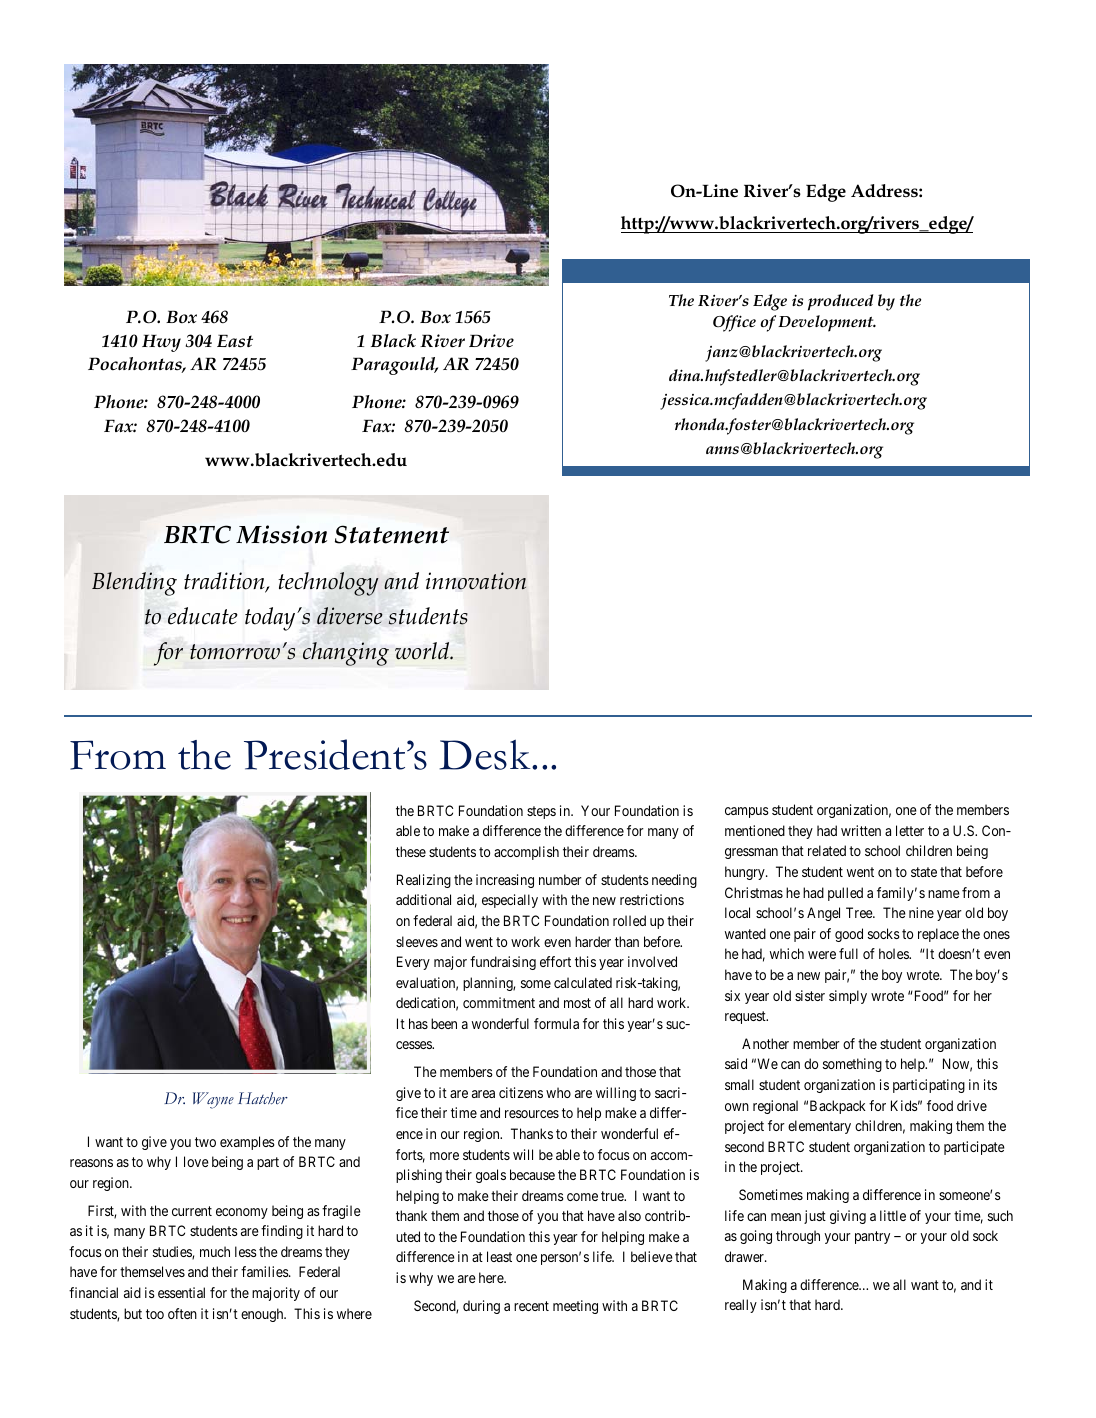 The image size is (1096, 1418). I want to click on little, so click(893, 1215).
